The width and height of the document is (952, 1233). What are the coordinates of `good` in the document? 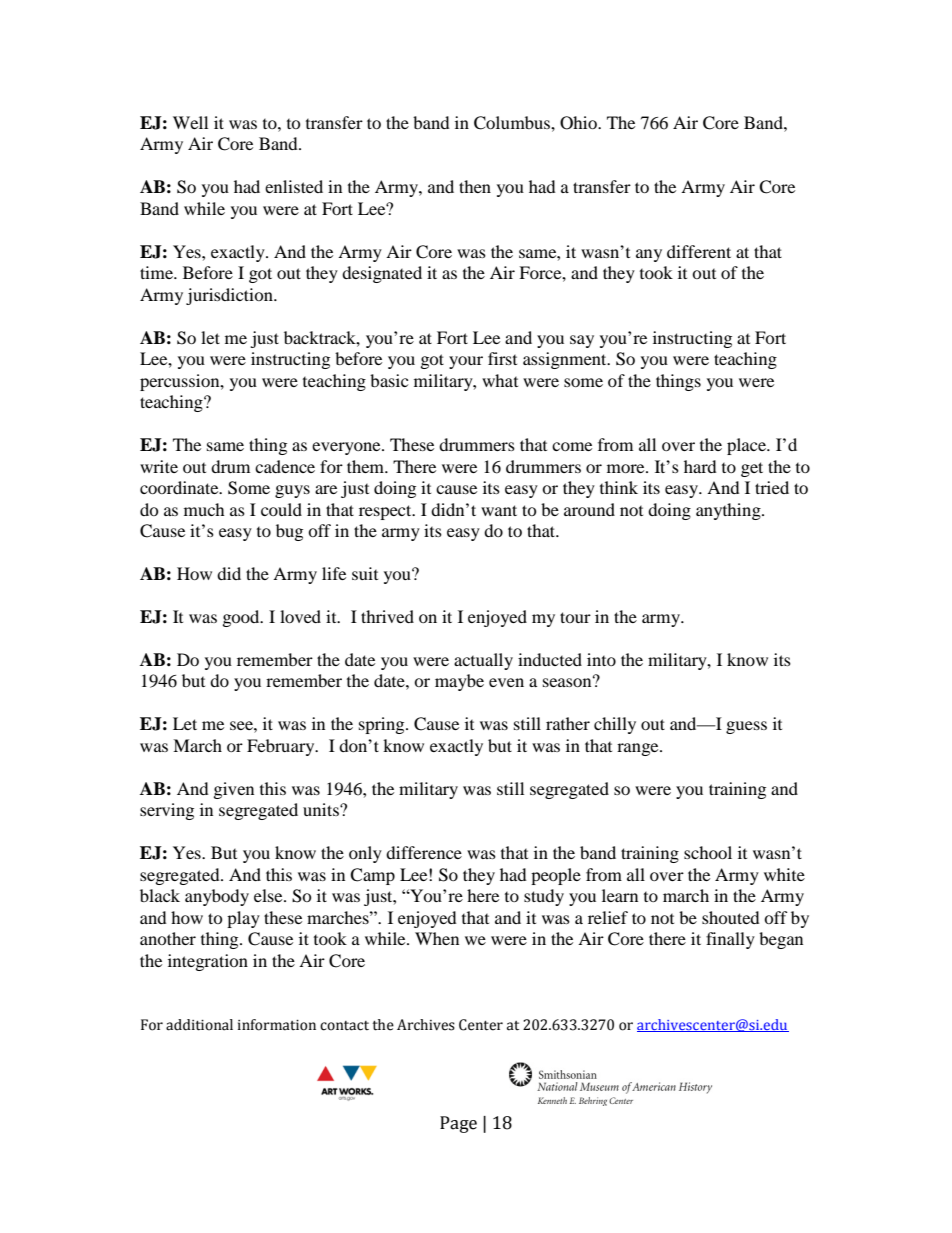 It's located at (242, 618).
